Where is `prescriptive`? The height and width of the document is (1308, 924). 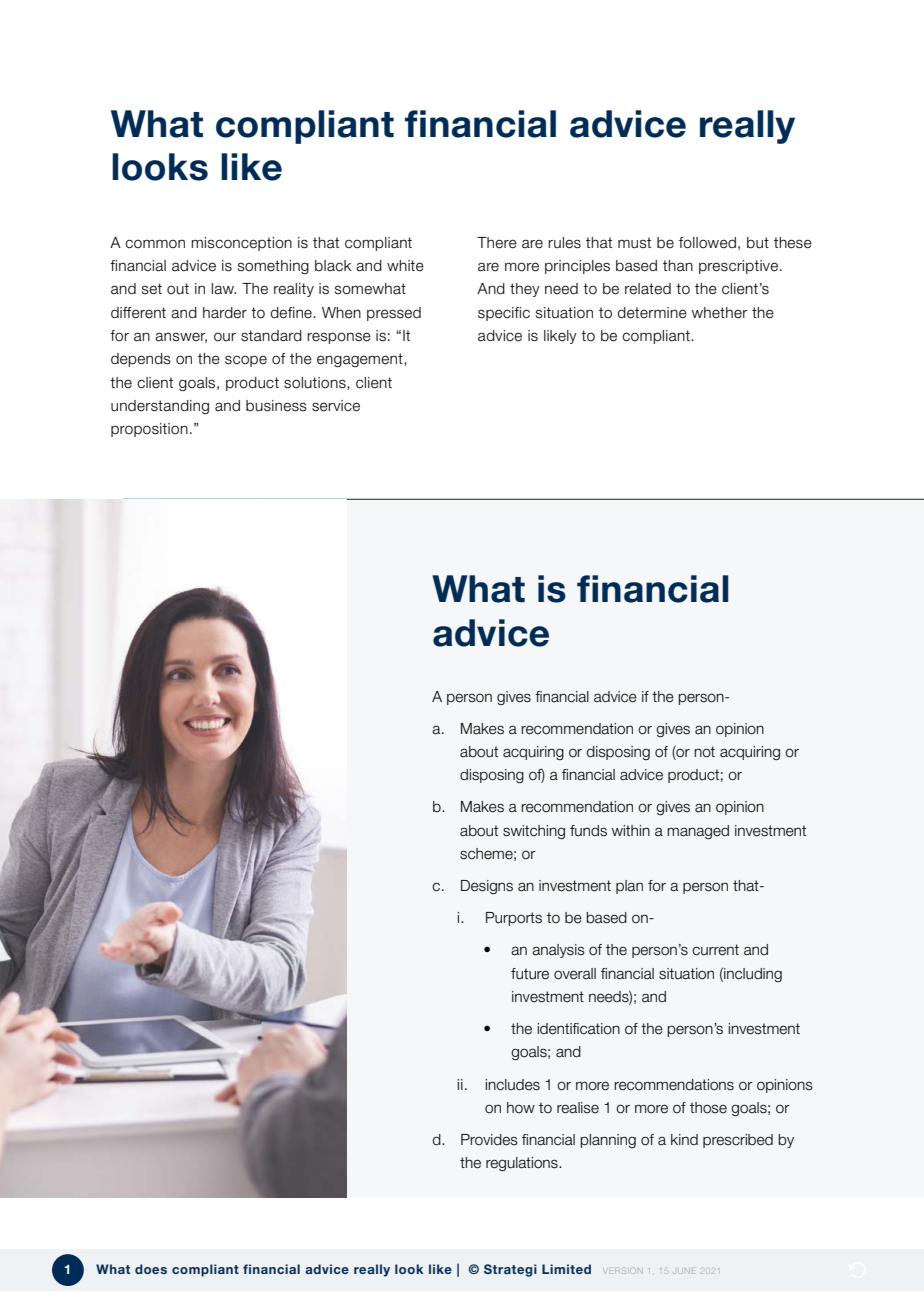 prescriptive is located at coordinates (740, 267).
